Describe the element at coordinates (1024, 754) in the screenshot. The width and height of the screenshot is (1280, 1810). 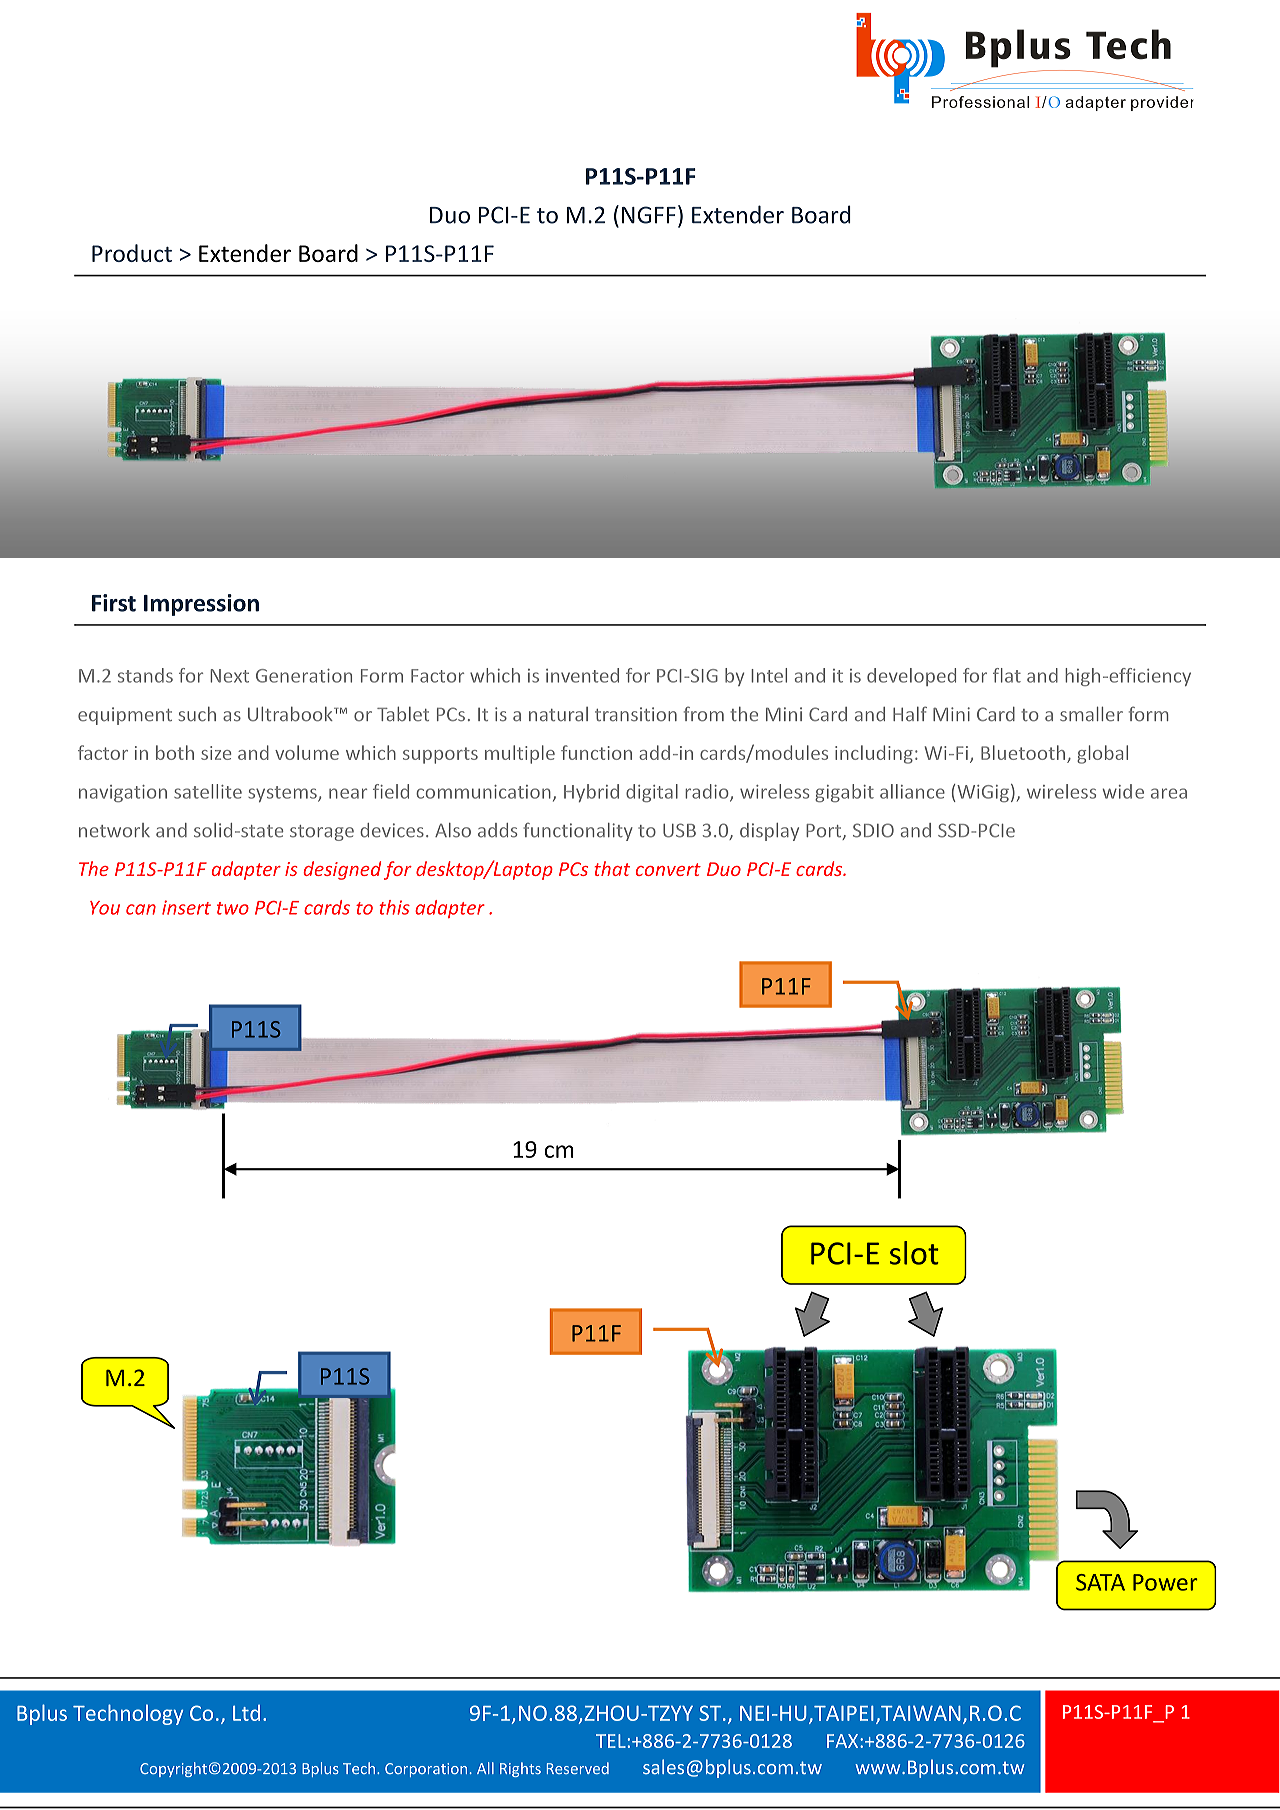
I see `Bluetooth` at that location.
